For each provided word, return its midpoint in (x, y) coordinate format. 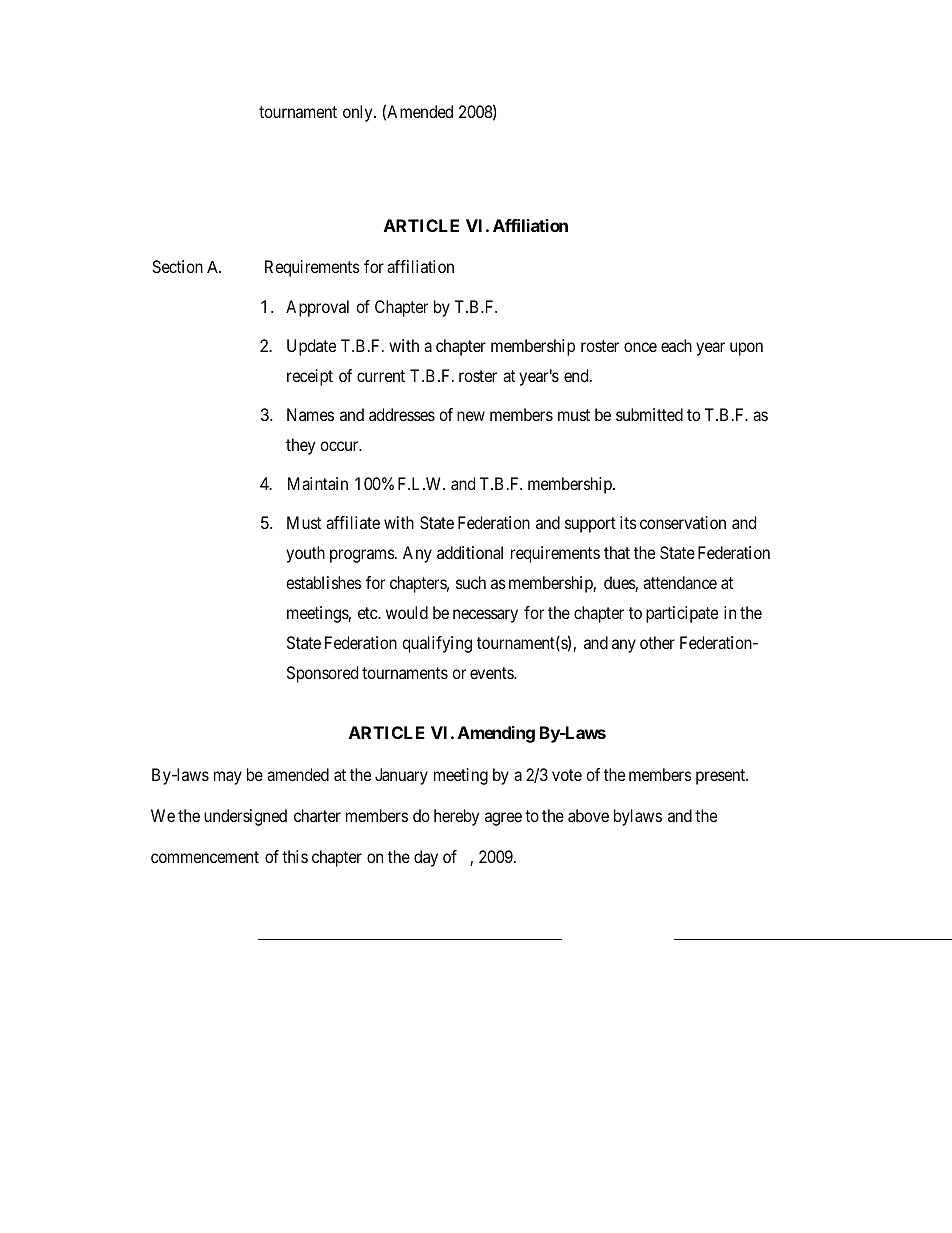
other (657, 642)
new (471, 416)
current (381, 376)
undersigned (245, 817)
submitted (649, 414)
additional (470, 552)
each (676, 345)
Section (177, 266)
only (359, 113)
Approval (317, 308)
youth (305, 554)
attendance (680, 582)
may (228, 778)
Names (310, 414)
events (492, 673)
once (640, 347)
